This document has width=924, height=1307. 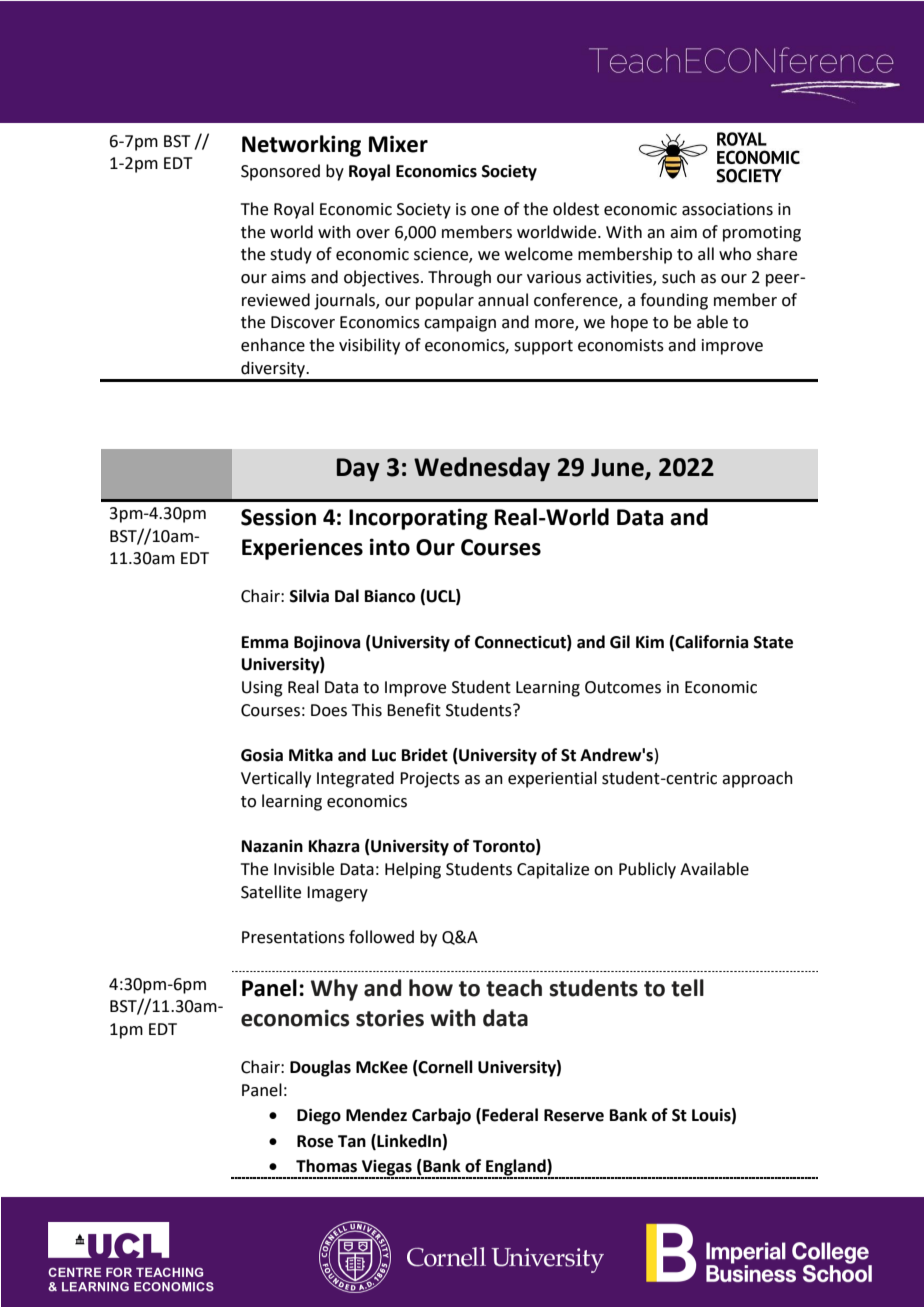 I want to click on State, so click(x=773, y=642).
